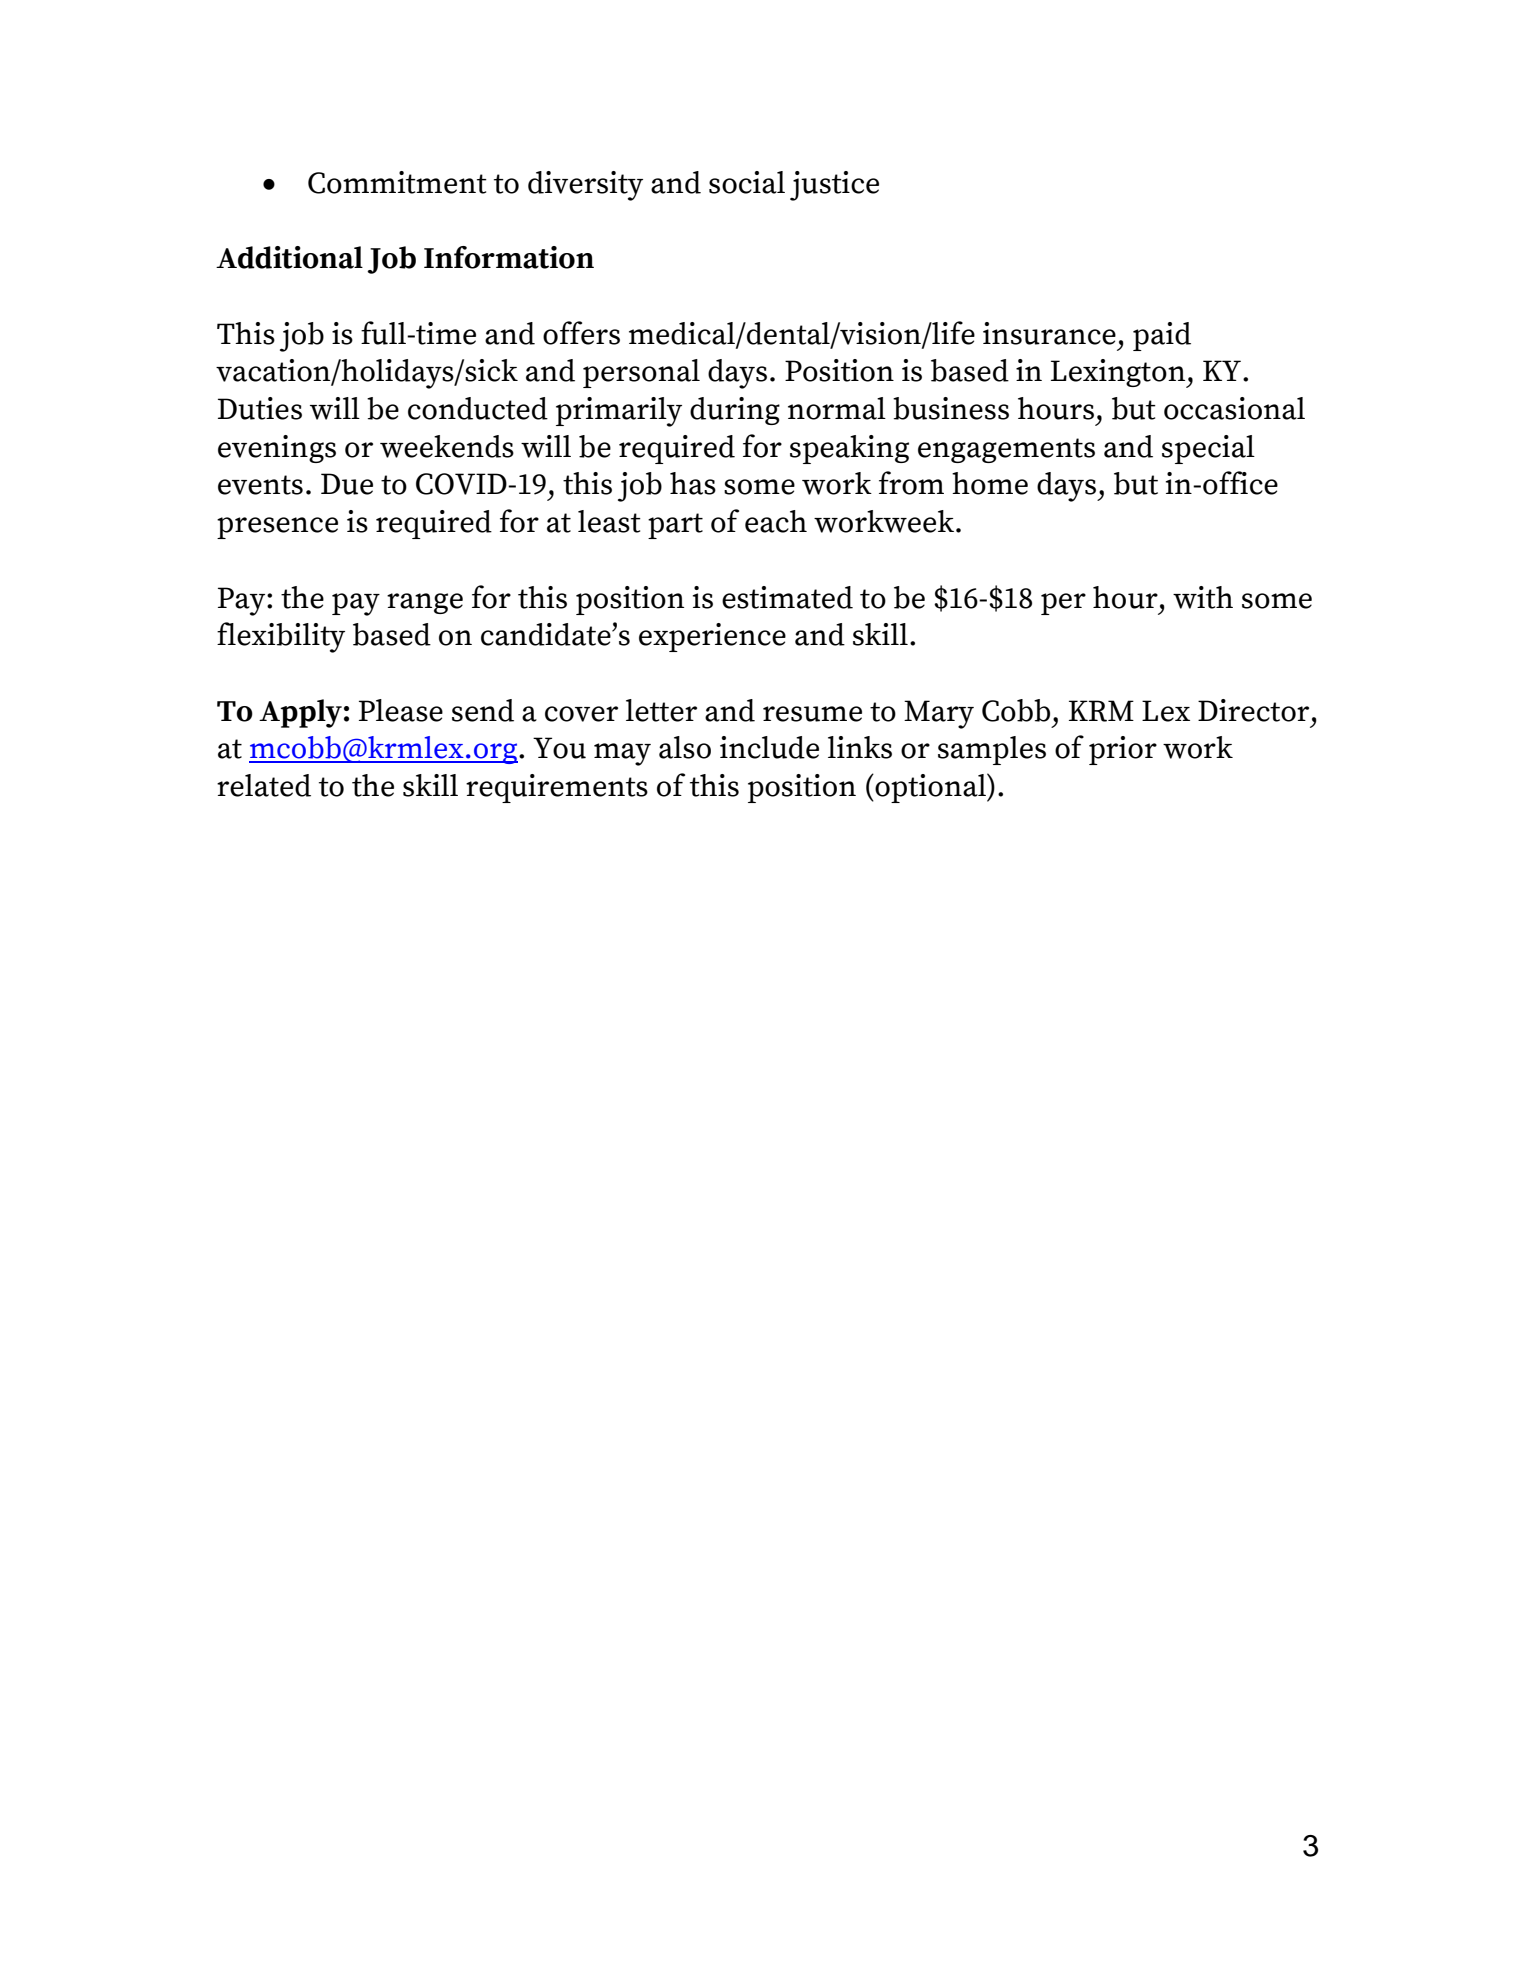 The image size is (1536, 1987). I want to click on with, so click(1203, 597).
